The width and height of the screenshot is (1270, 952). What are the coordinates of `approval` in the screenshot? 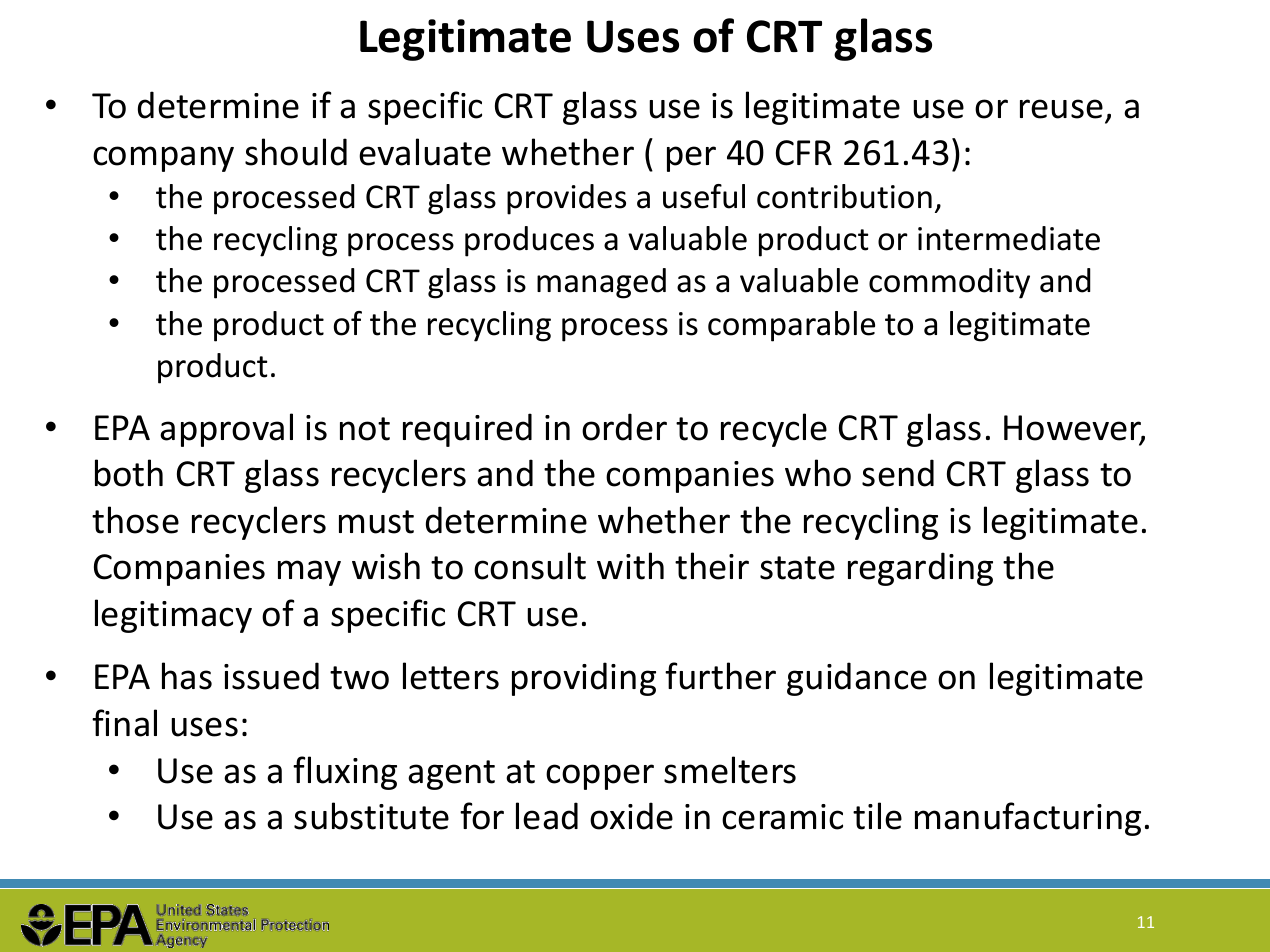 It's located at (226, 430).
